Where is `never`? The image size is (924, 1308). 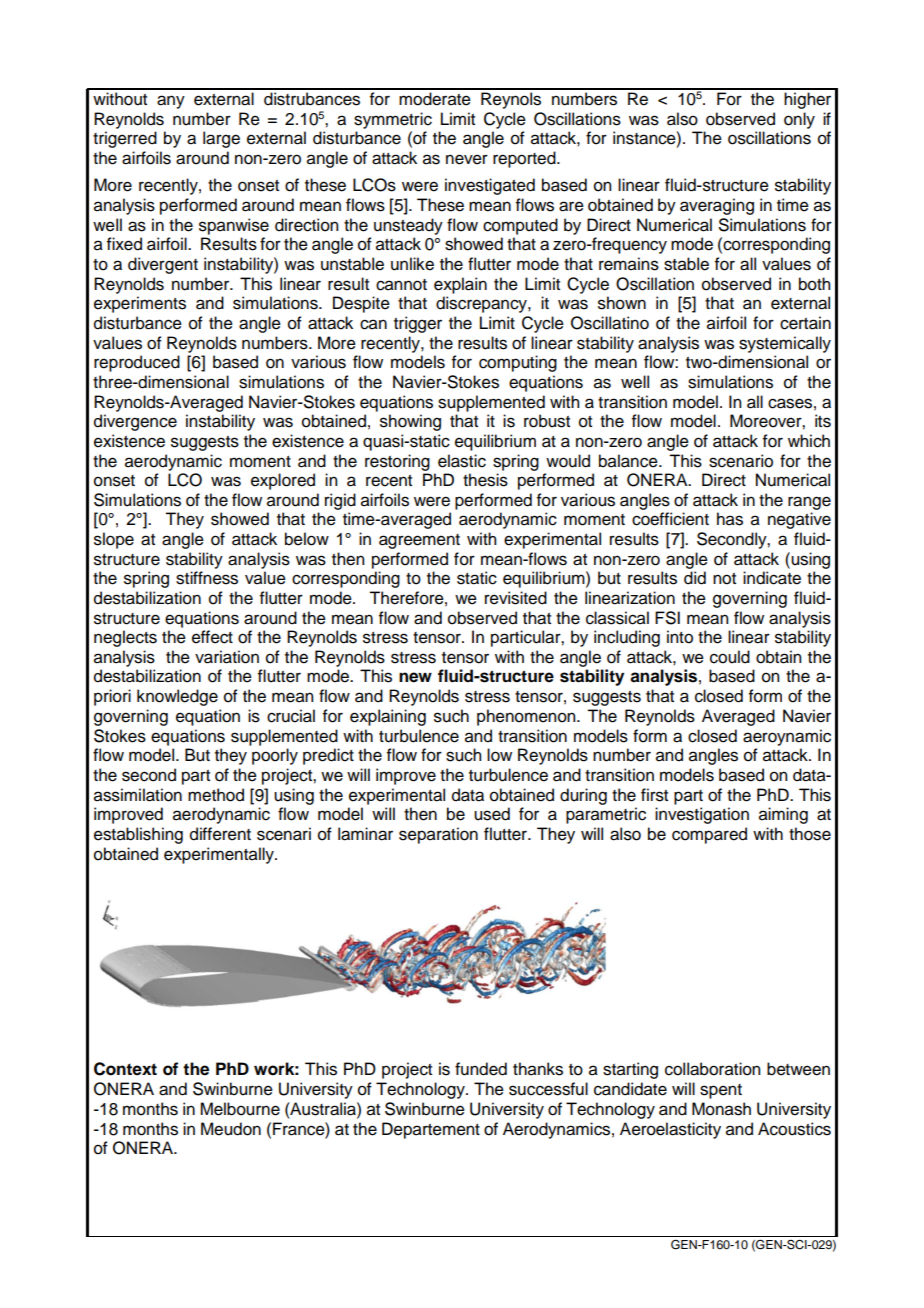
never is located at coordinates (467, 159).
